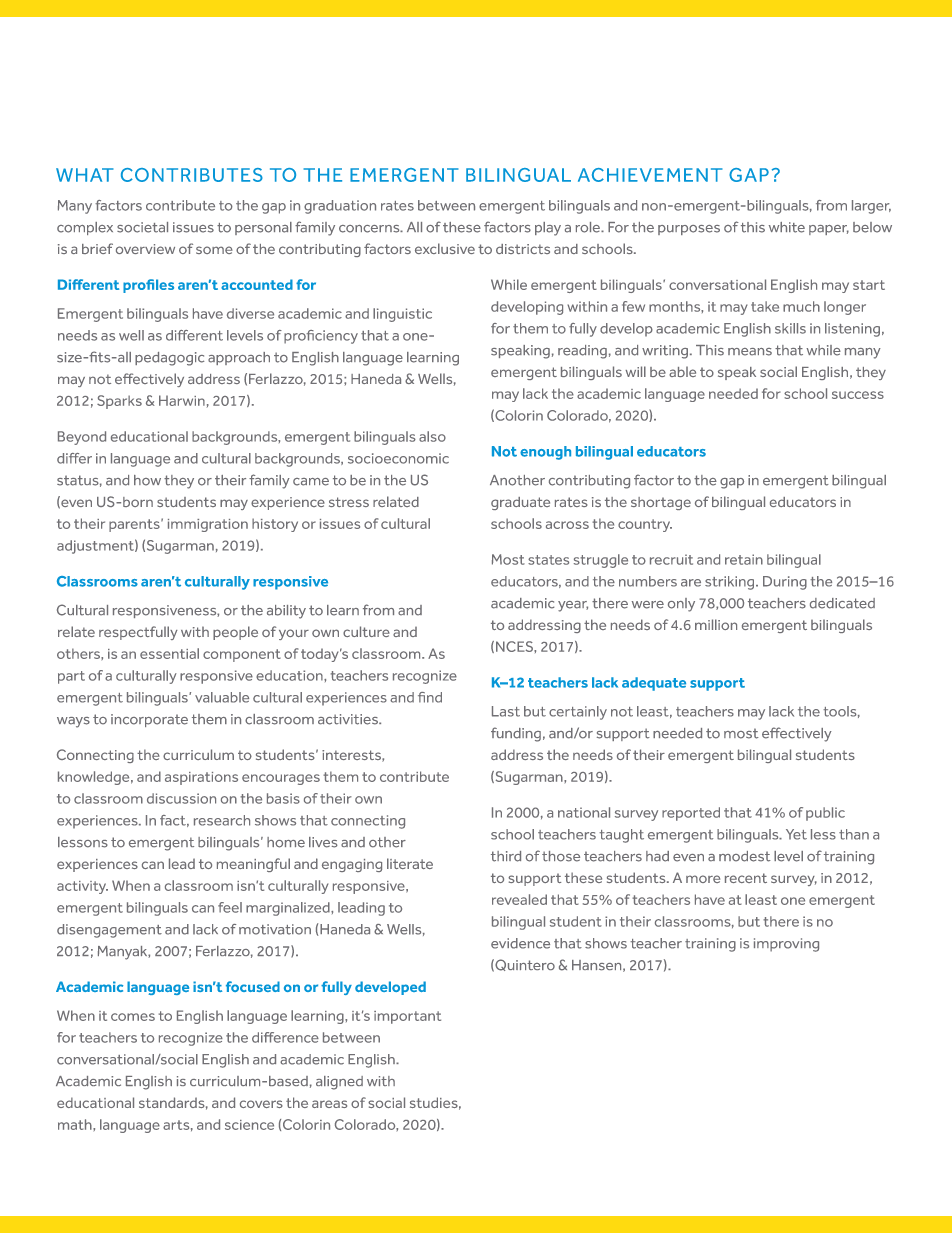 This document has width=952, height=1233. I want to click on exclusive, so click(445, 248).
